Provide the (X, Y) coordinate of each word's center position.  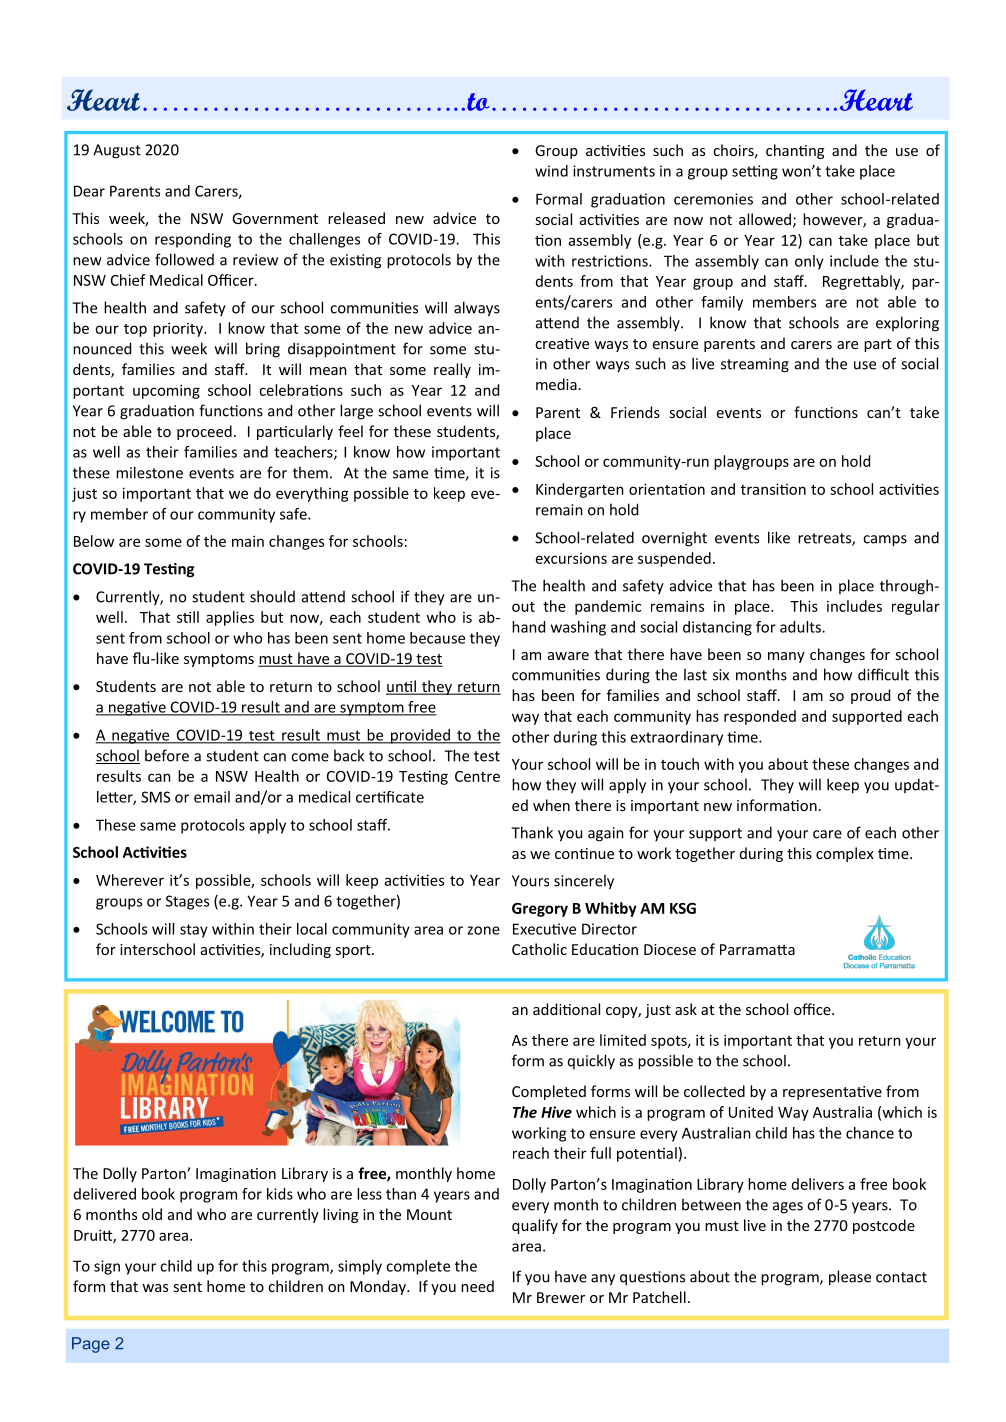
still (188, 617)
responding (193, 240)
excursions (571, 558)
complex (845, 854)
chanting (795, 151)
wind (551, 171)
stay (194, 931)
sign (107, 1267)
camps (885, 541)
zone (483, 930)
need (477, 1286)
